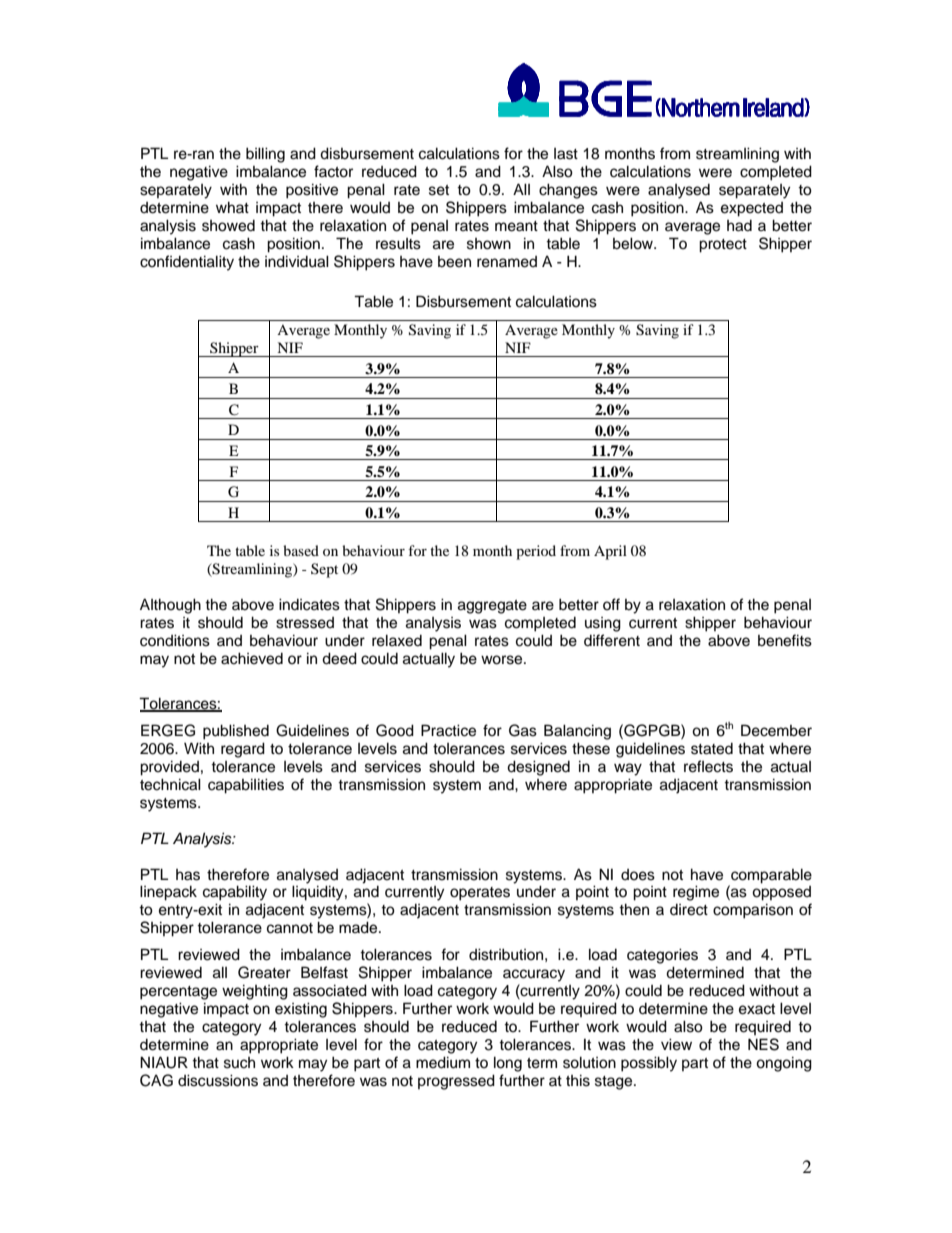 This screenshot has width=952, height=1233. Describe the element at coordinates (443, 1062) in the screenshot. I see `medium` at that location.
